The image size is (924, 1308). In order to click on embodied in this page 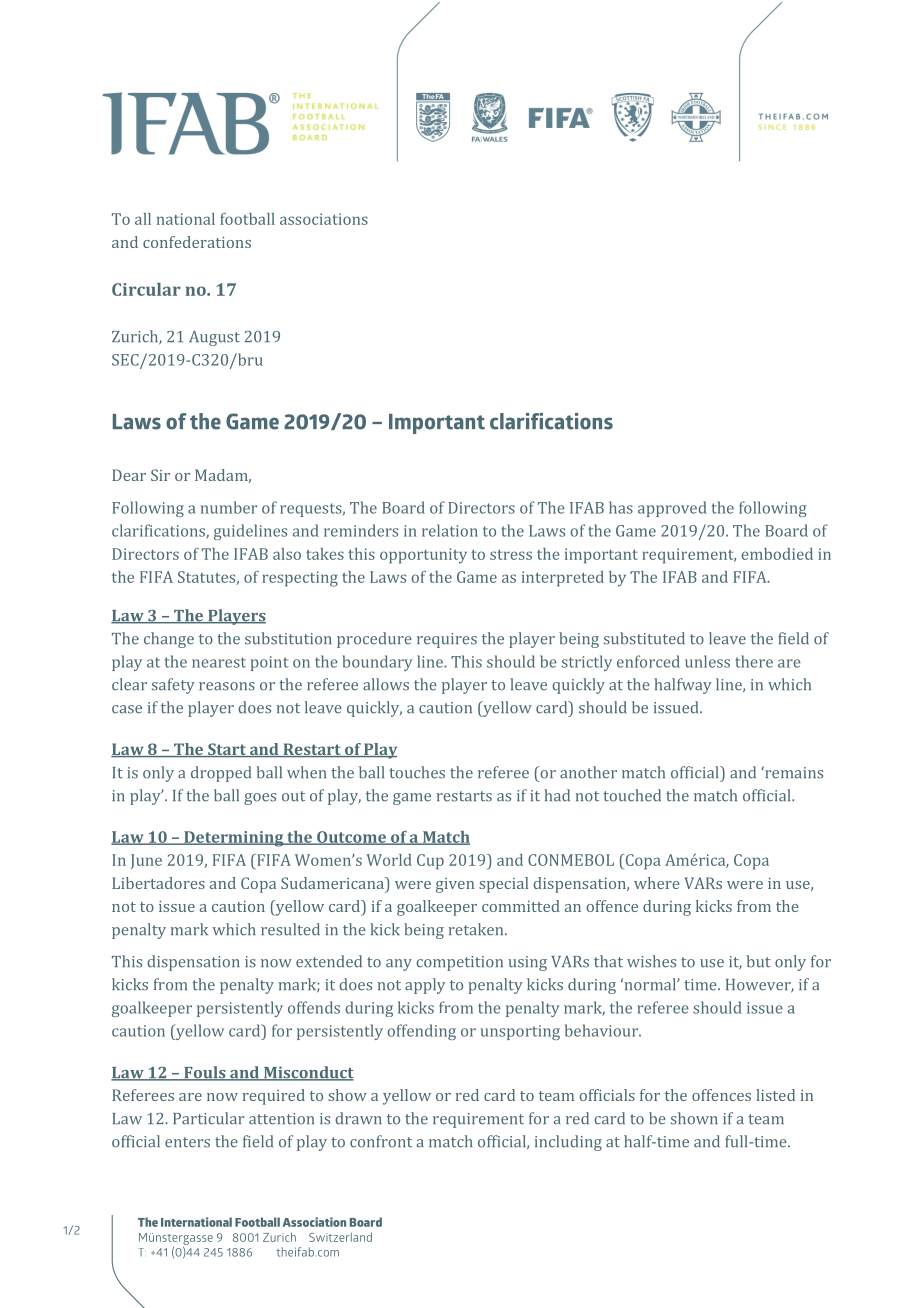, I will do `click(777, 554)`.
